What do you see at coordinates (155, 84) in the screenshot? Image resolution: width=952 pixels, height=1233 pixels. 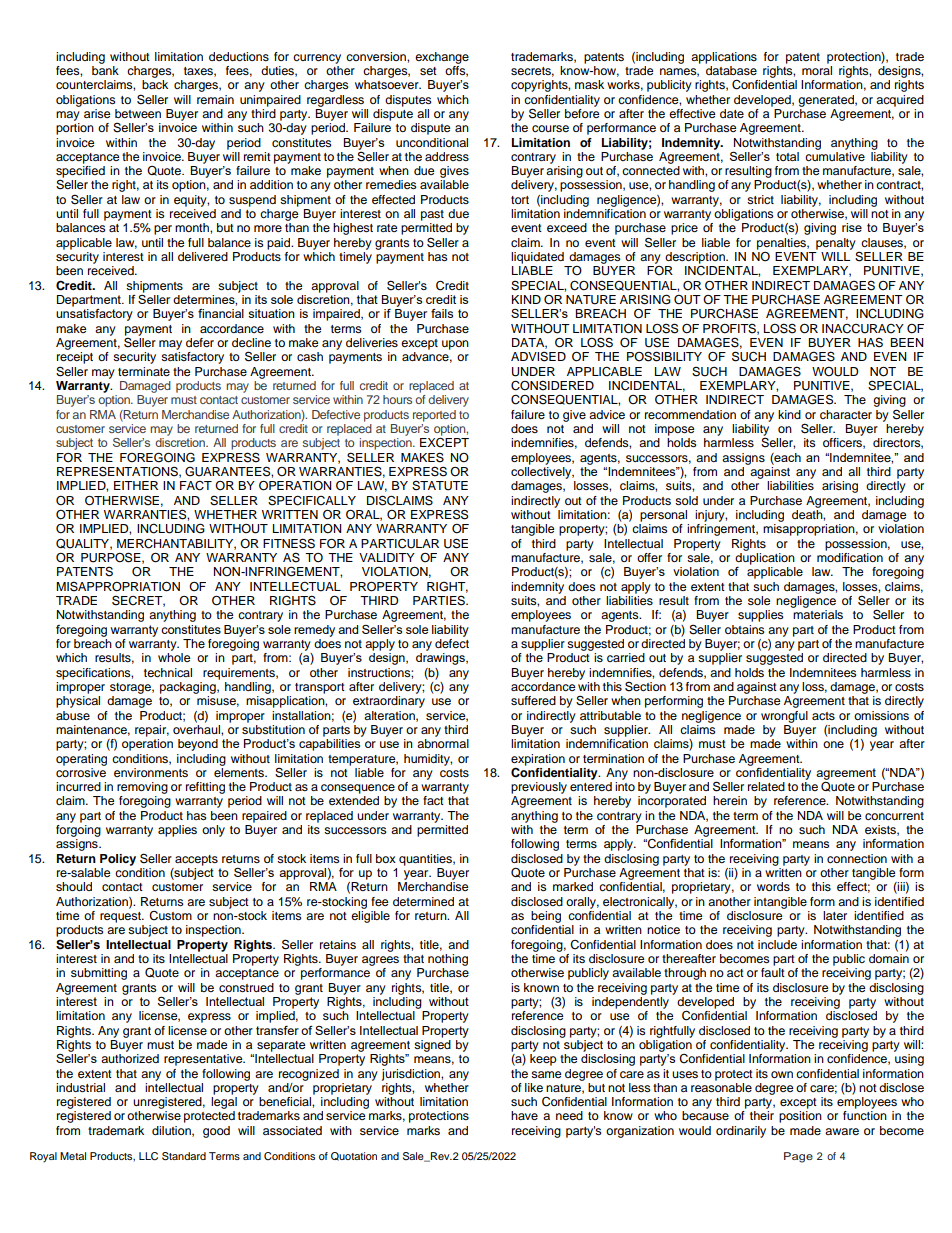 I see `back` at bounding box center [155, 84].
